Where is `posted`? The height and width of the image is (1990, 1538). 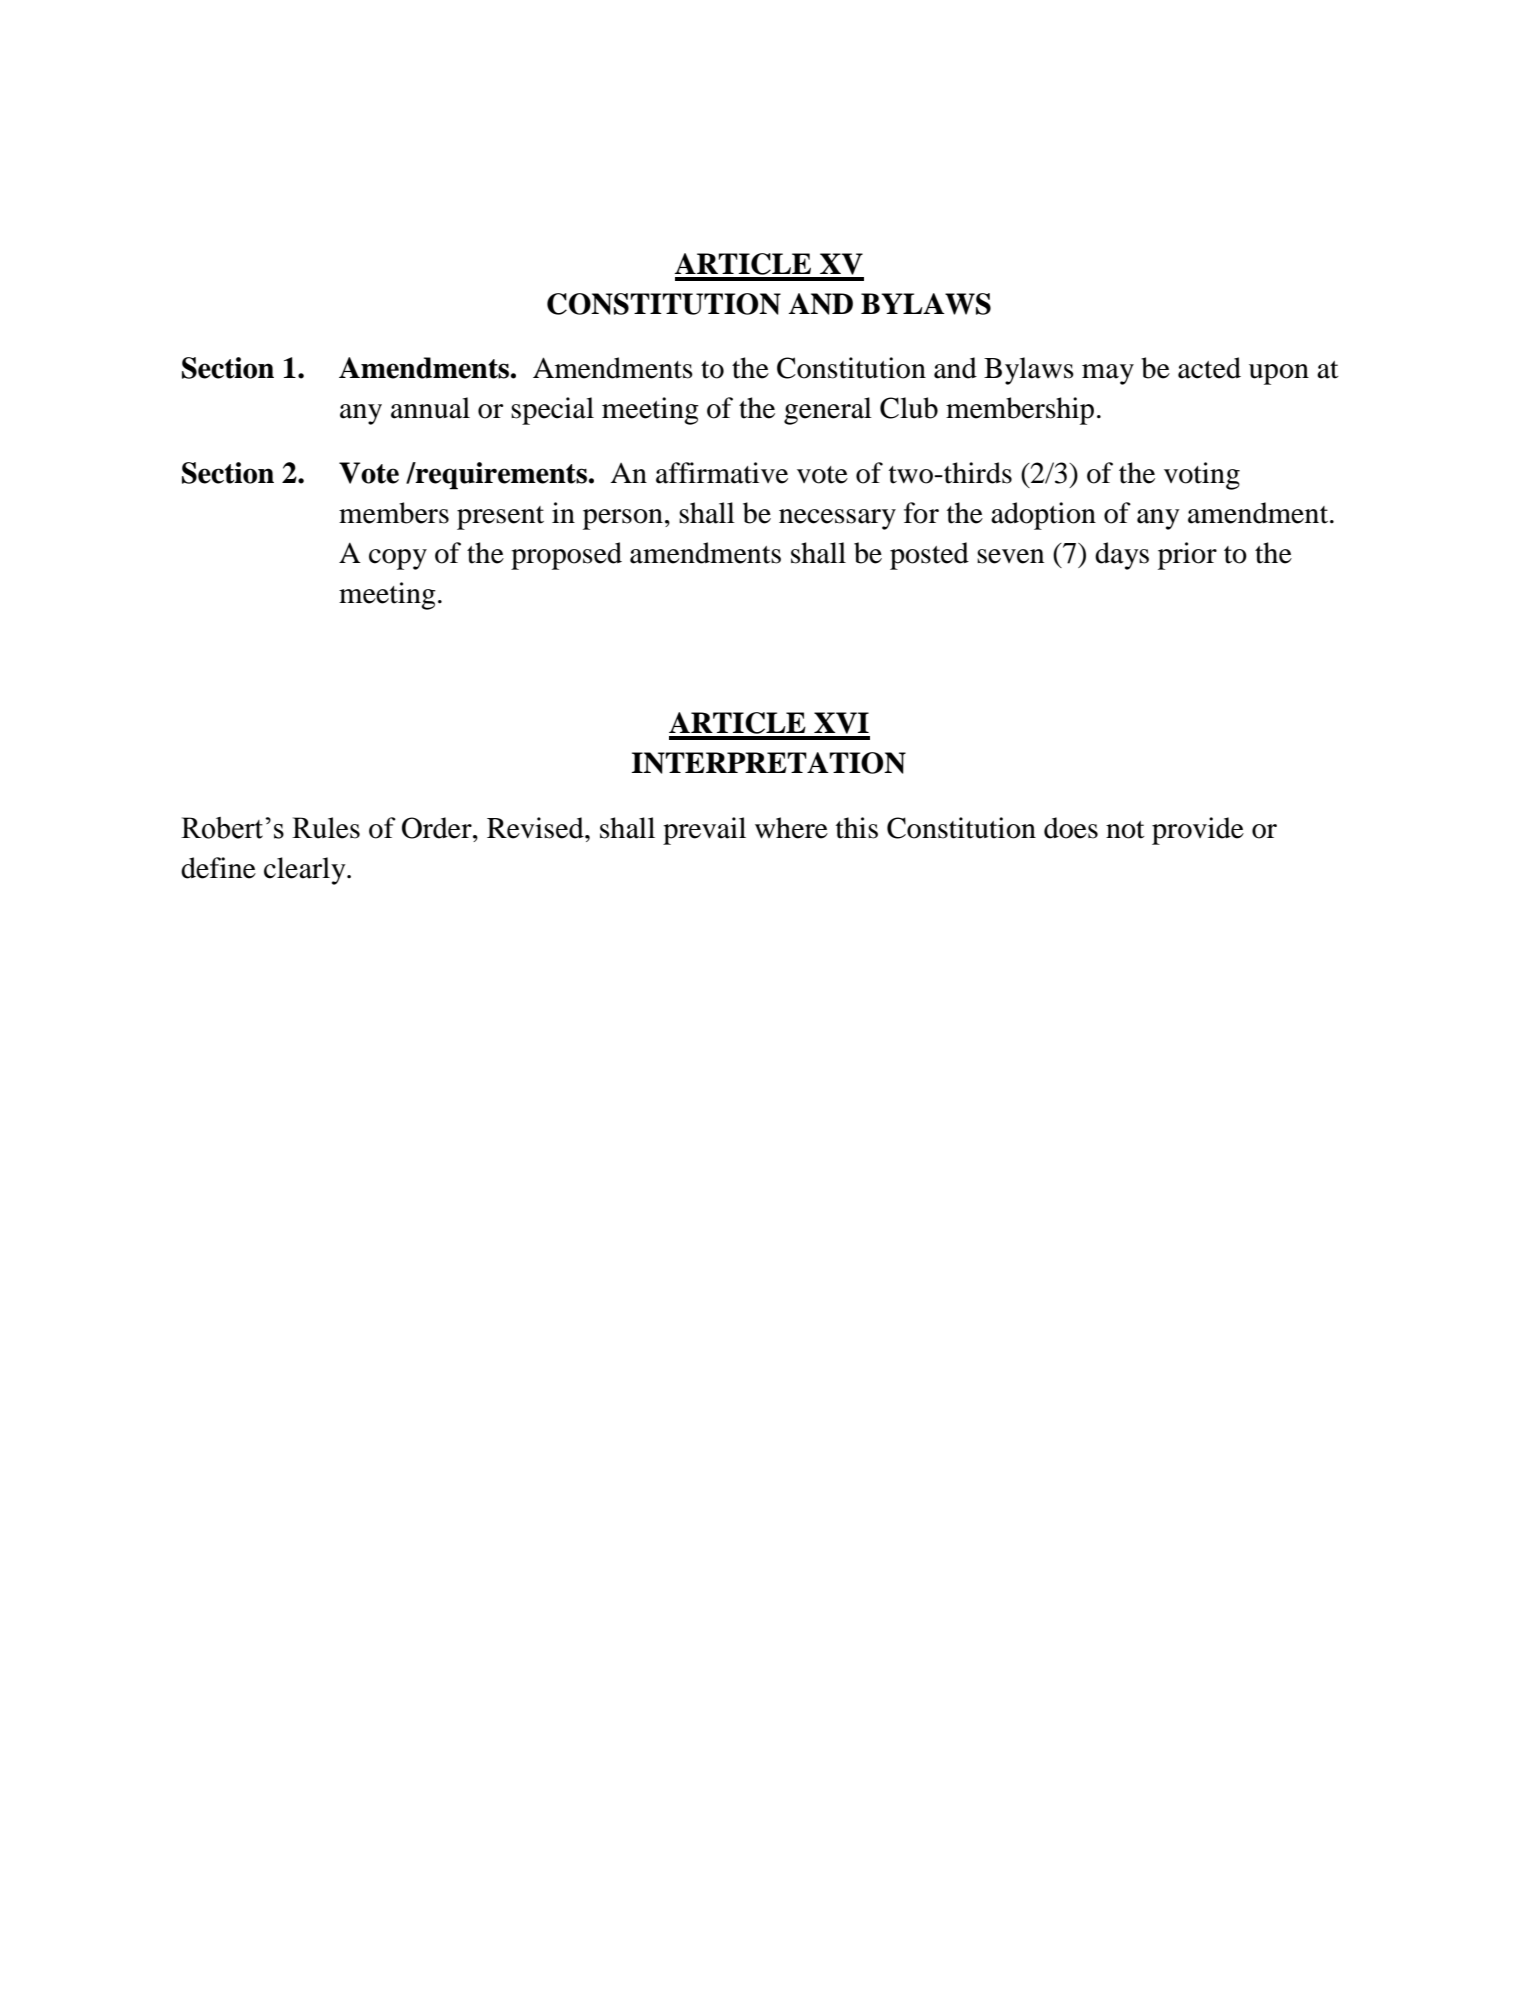 posted is located at coordinates (929, 556).
